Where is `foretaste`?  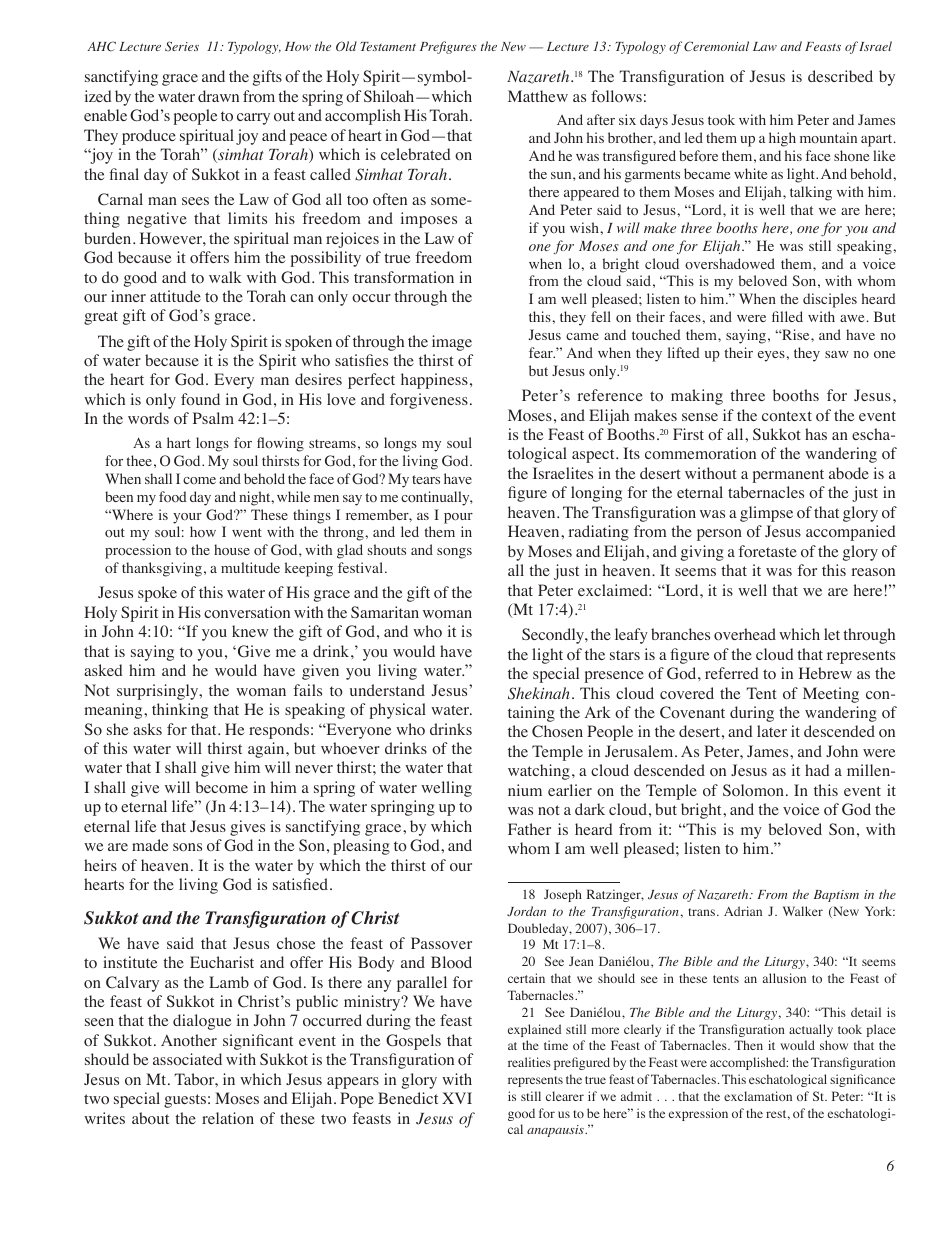
foretaste is located at coordinates (767, 551).
